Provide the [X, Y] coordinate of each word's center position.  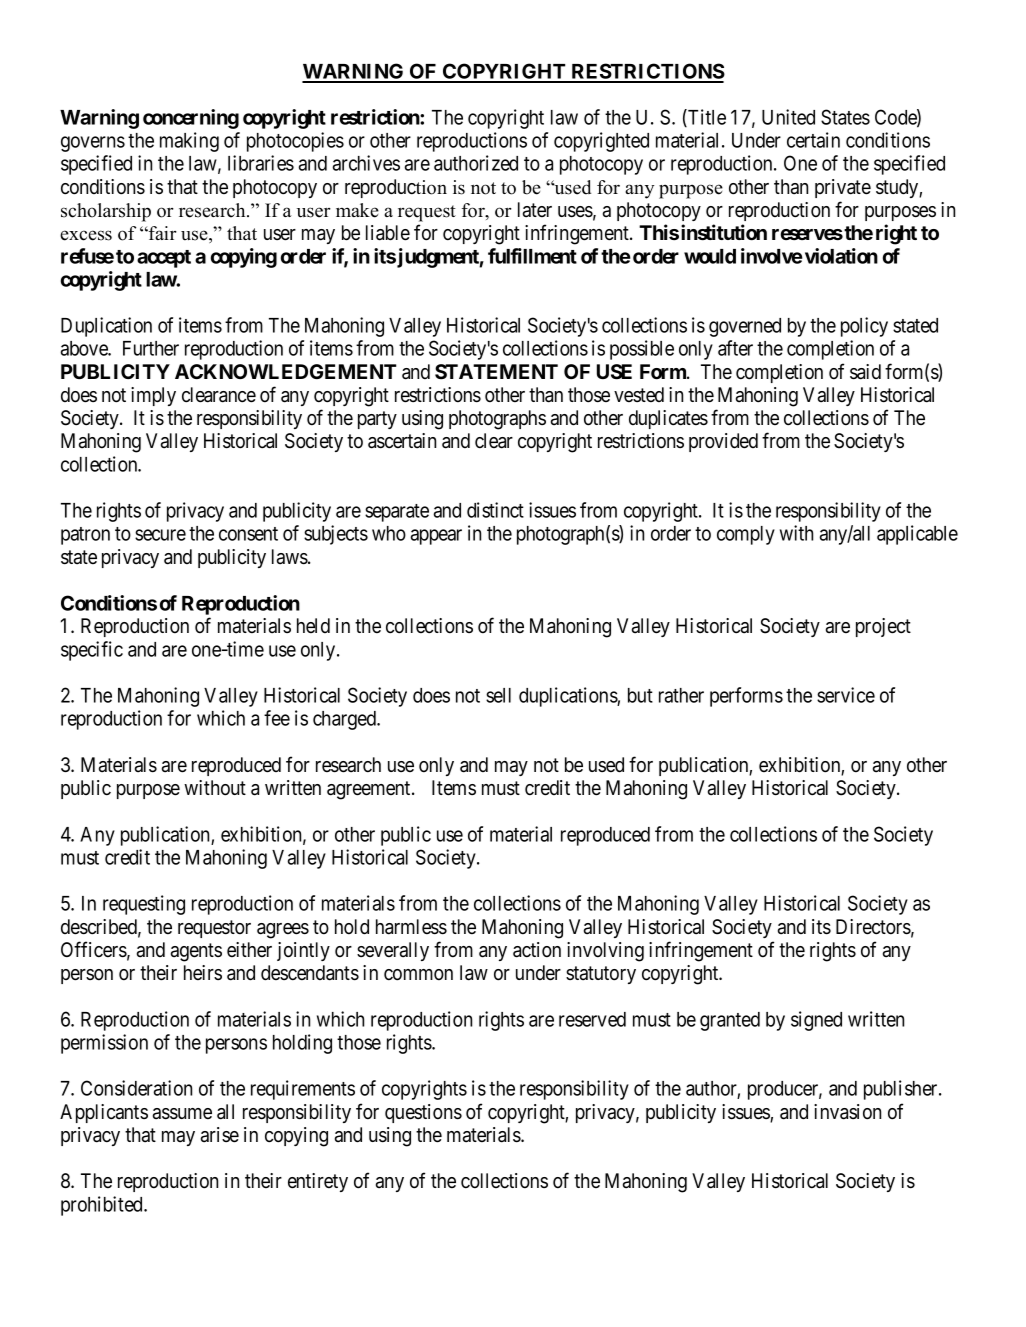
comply [746, 535]
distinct [495, 510]
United [788, 117]
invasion [847, 1112]
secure [160, 535]
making [189, 142]
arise [220, 1135]
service [846, 695]
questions [423, 1113]
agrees [283, 931]
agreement [370, 790]
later [535, 210]
